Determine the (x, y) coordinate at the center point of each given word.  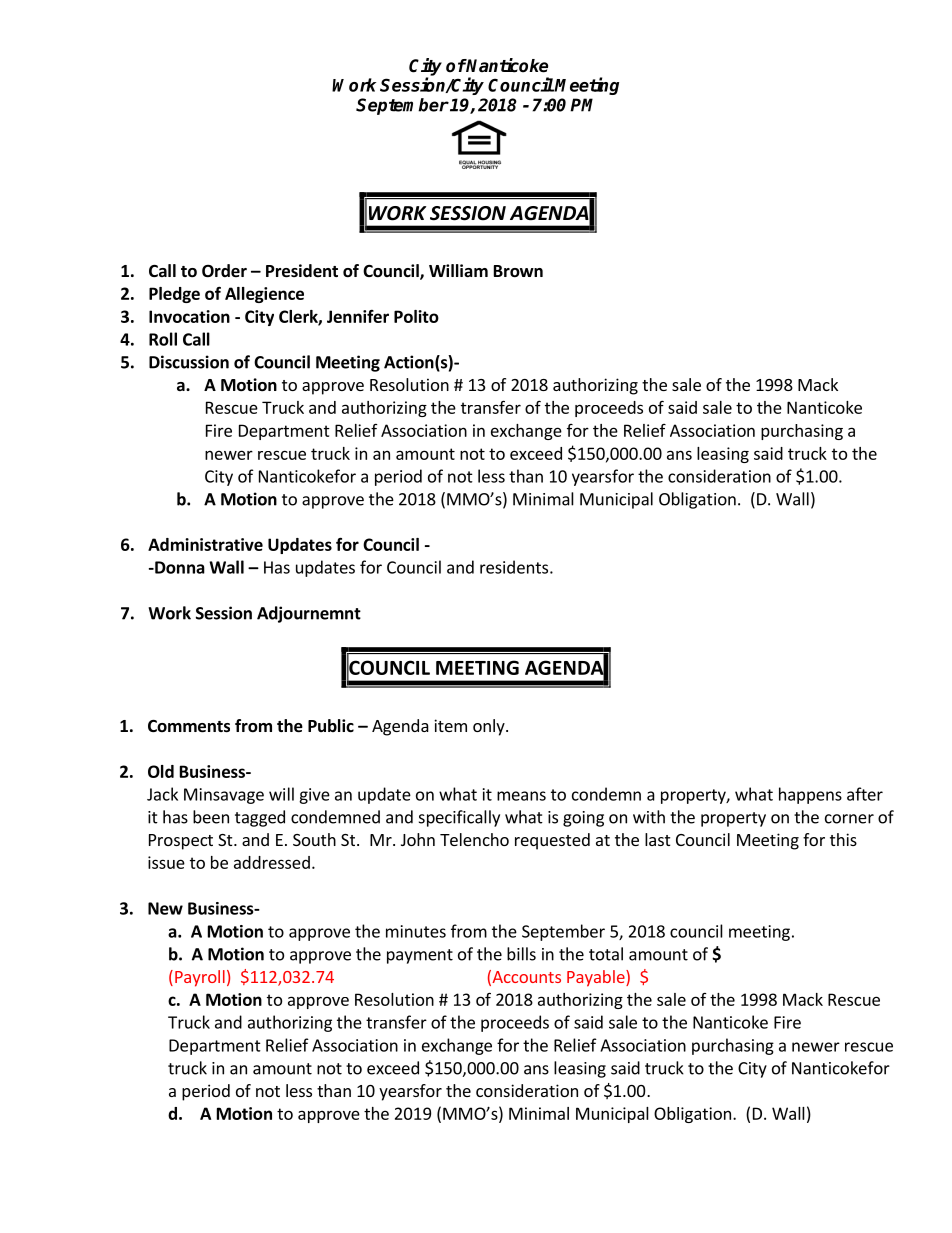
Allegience (264, 295)
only (490, 727)
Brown (518, 271)
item (450, 725)
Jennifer (358, 316)
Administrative (205, 544)
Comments (189, 726)
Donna (179, 567)
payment (420, 956)
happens (810, 795)
